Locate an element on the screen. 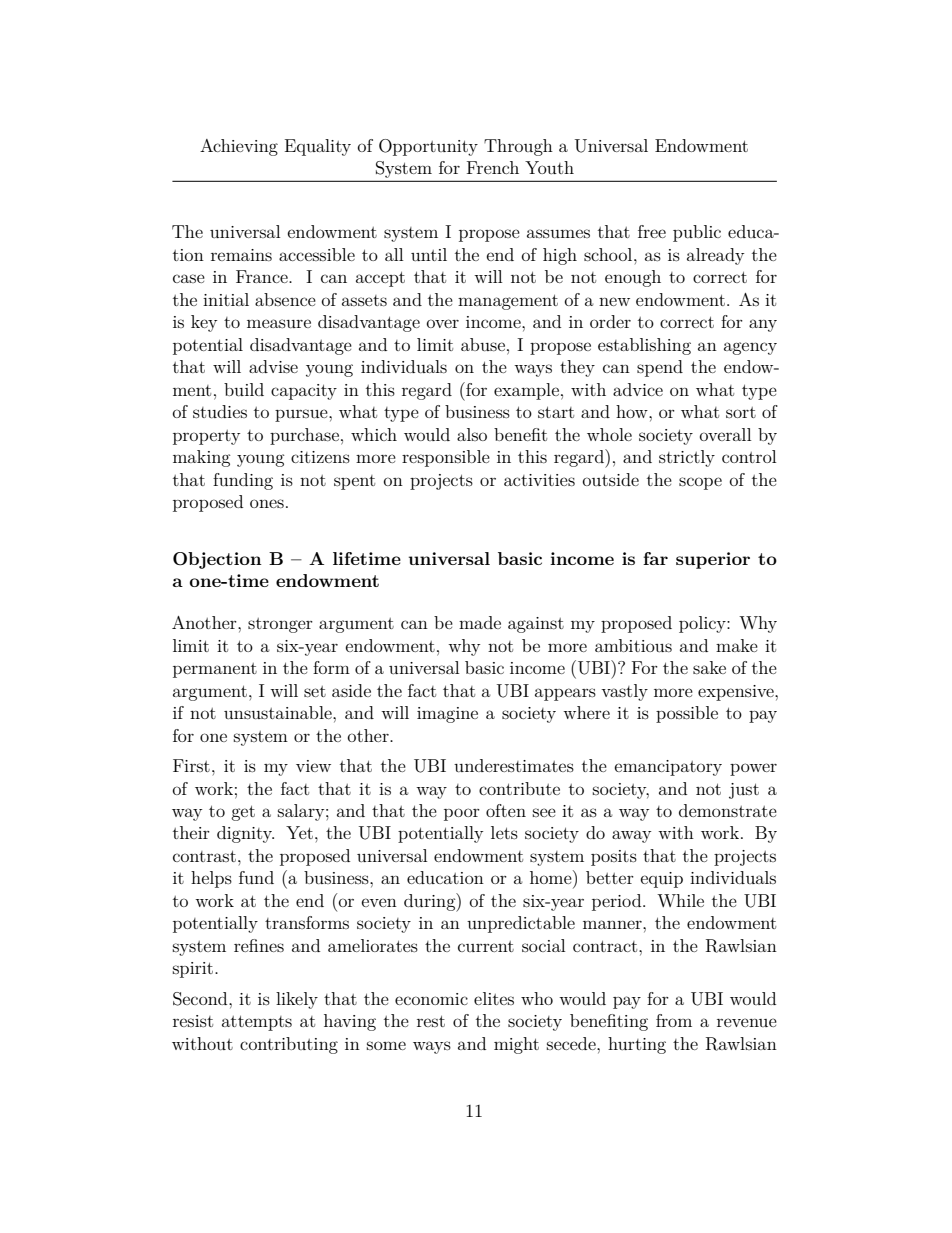 The width and height of the screenshot is (952, 1233). demonstrate is located at coordinates (728, 810).
